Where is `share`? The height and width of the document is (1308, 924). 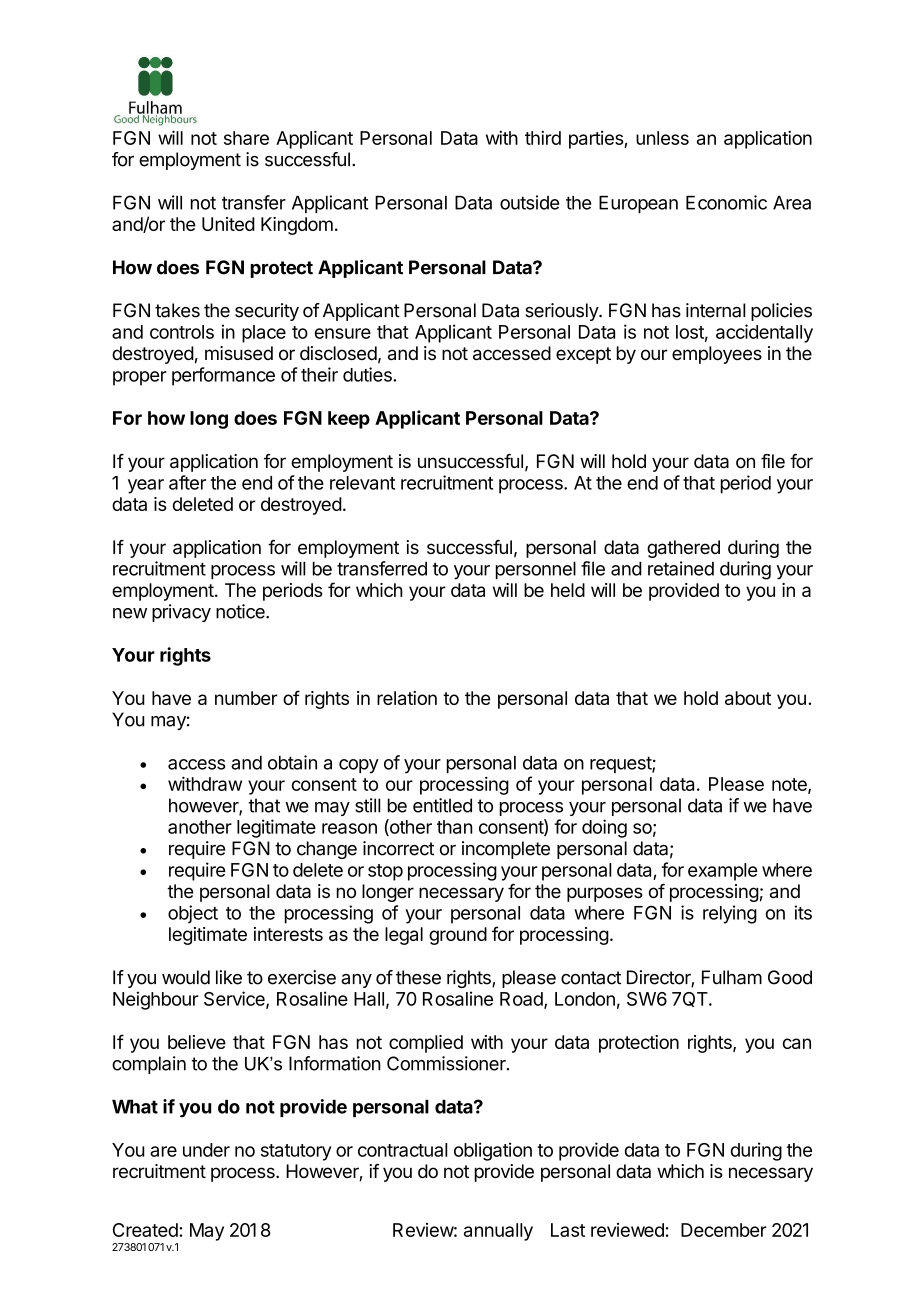 share is located at coordinates (246, 138).
